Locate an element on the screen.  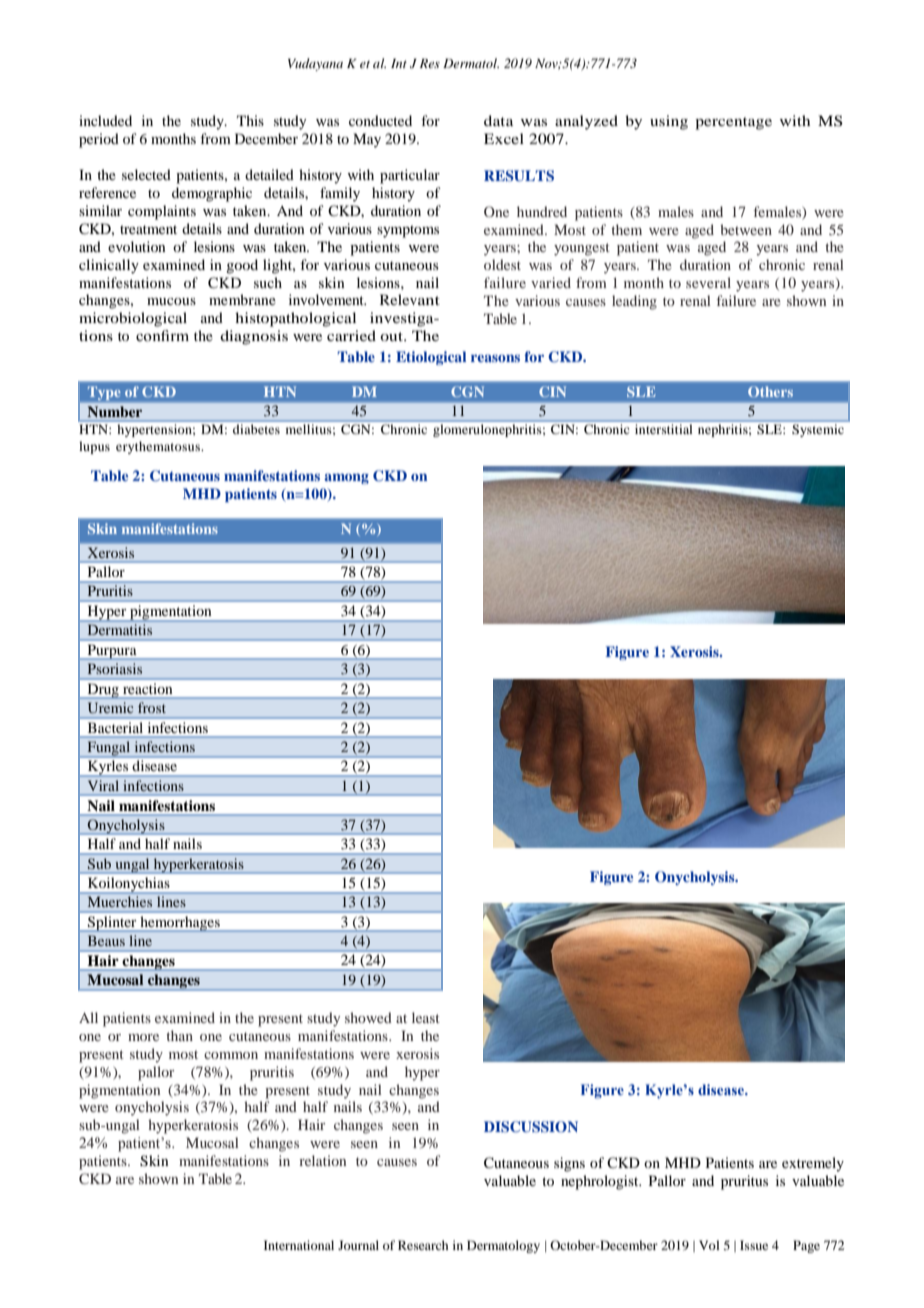
Etiological is located at coordinates (431, 358).
